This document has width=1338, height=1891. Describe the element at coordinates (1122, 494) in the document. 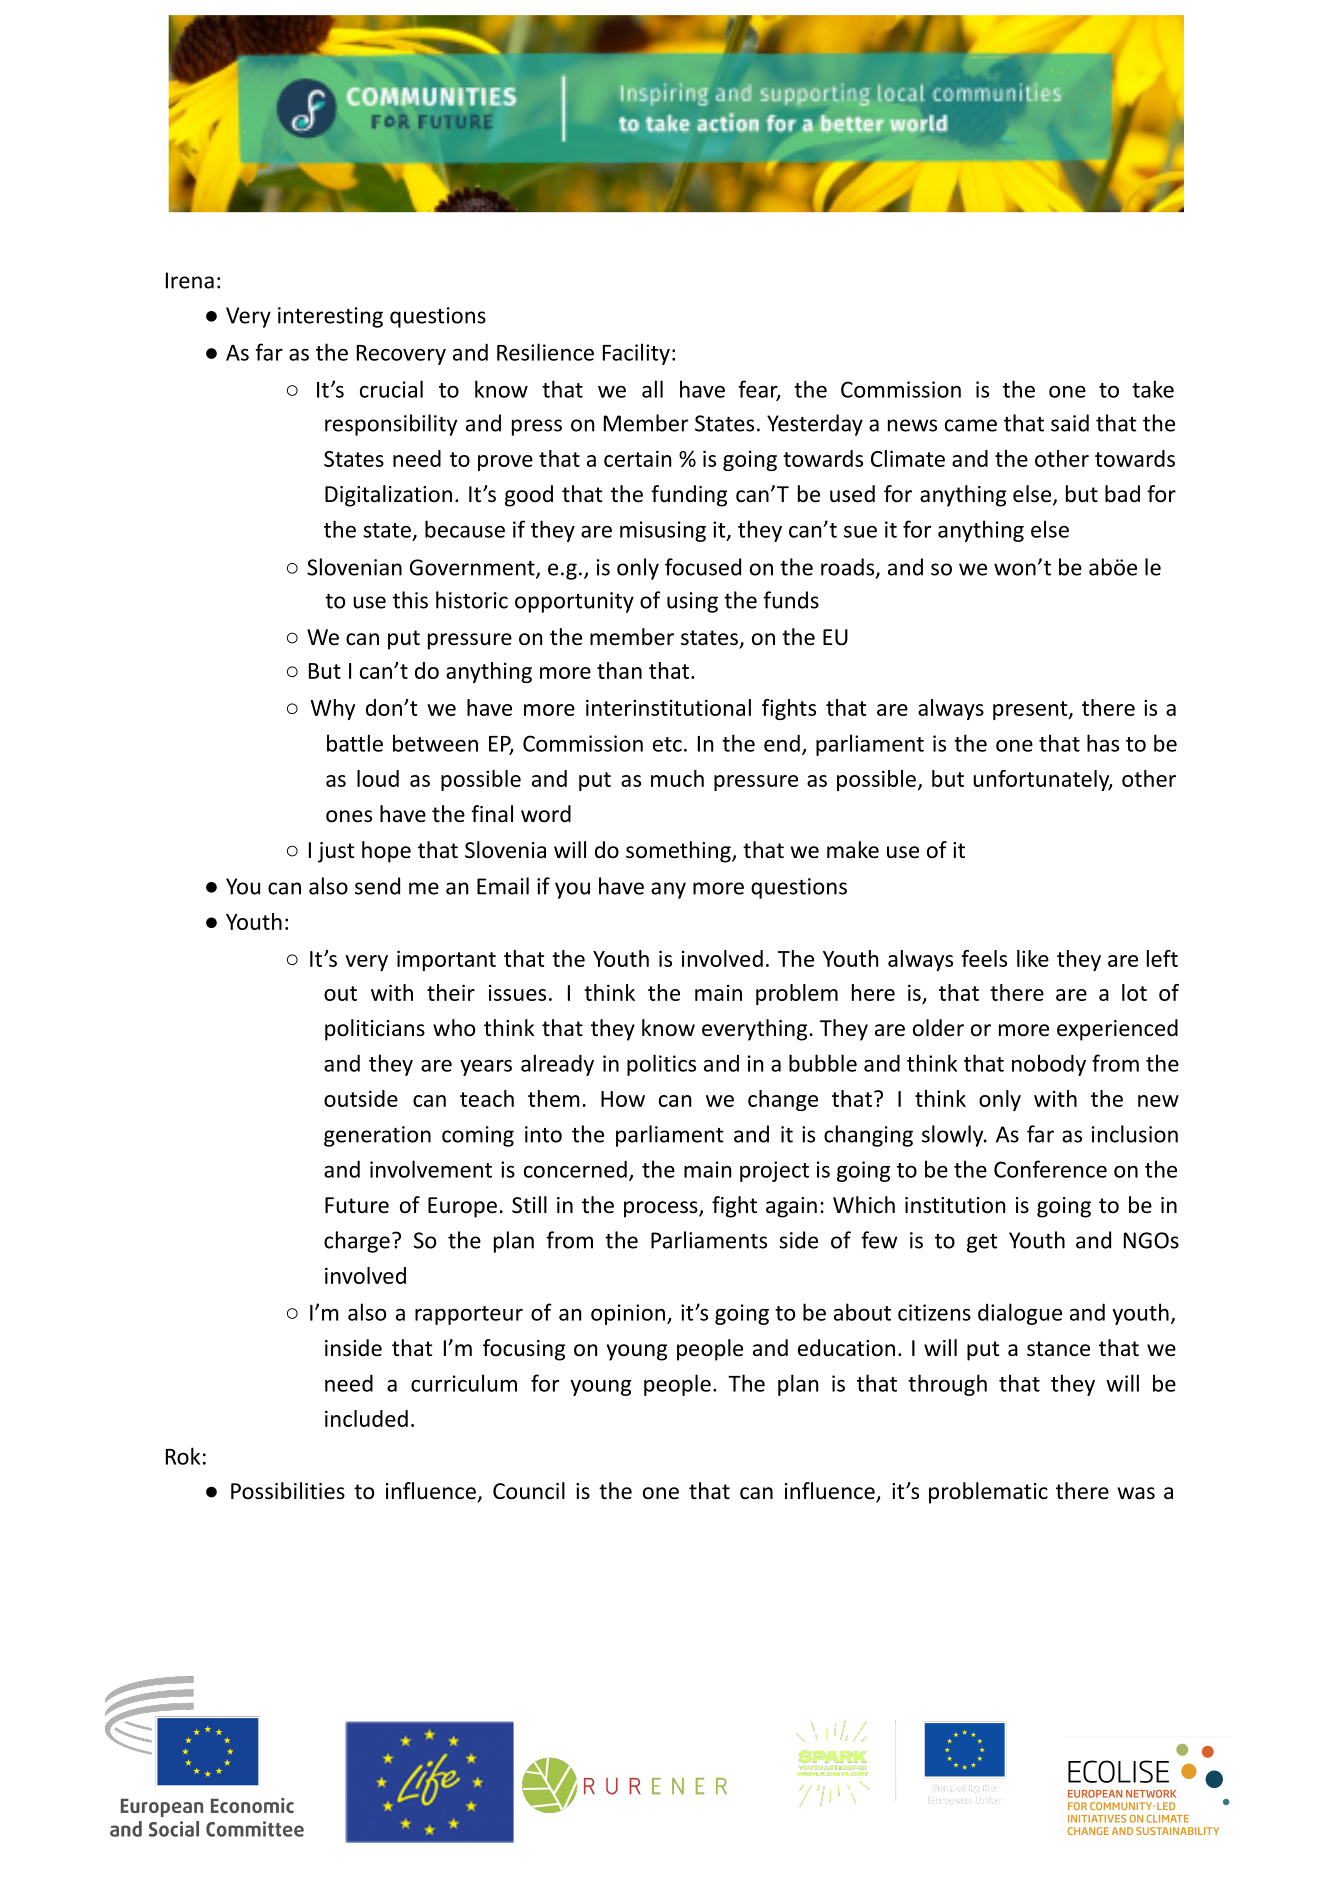

I see `bad` at that location.
